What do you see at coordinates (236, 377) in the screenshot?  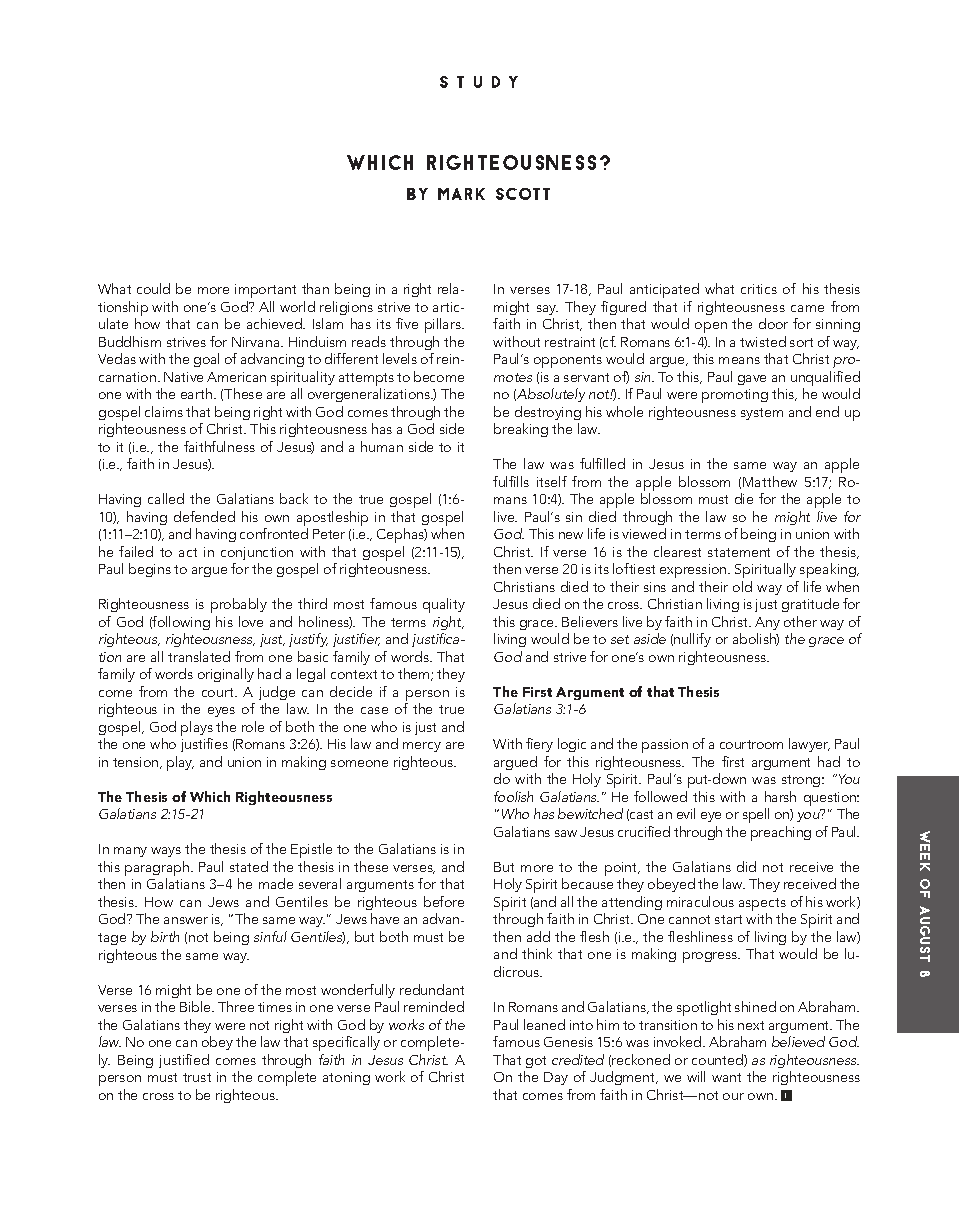 I see `American` at bounding box center [236, 377].
